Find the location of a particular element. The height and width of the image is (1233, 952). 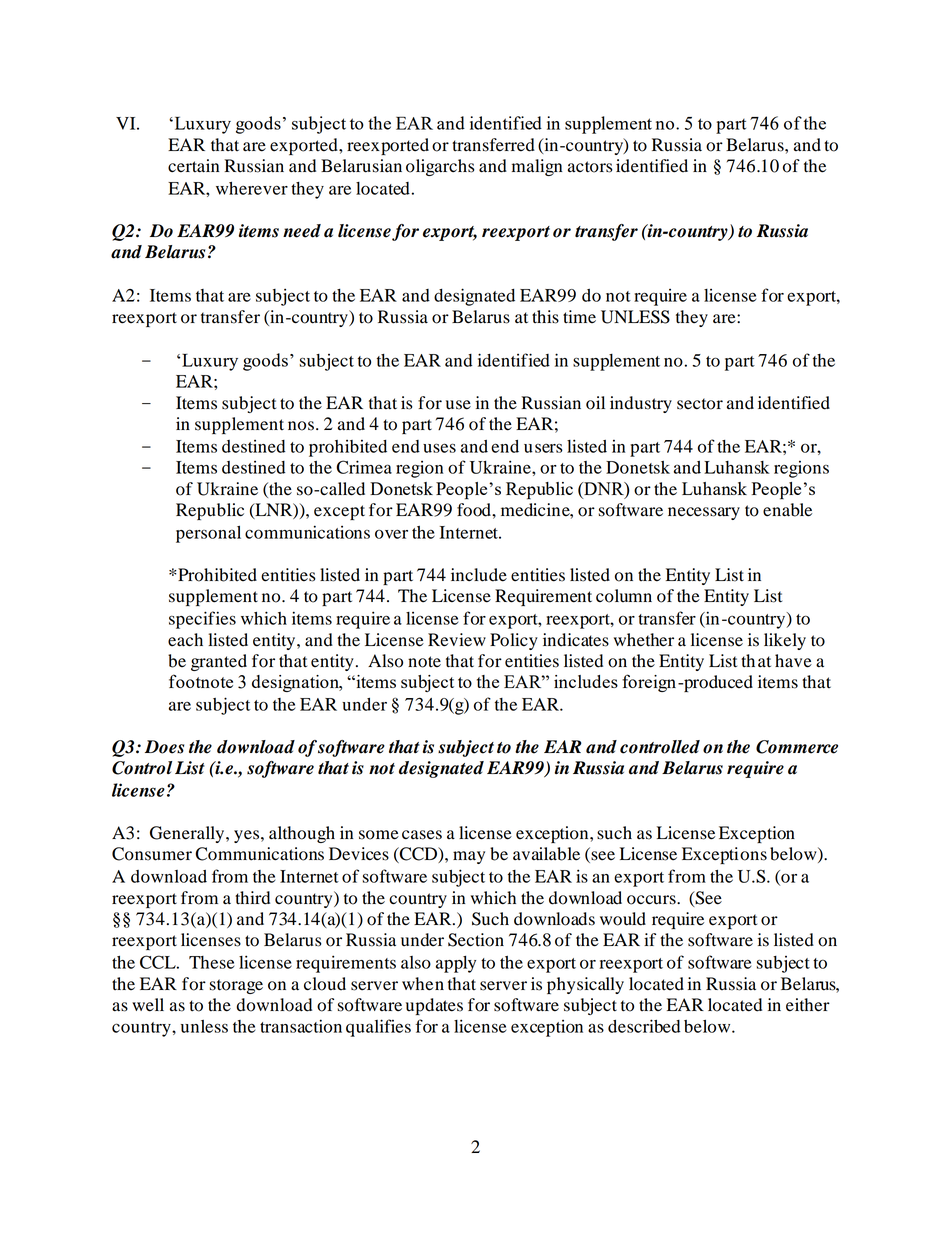

actors is located at coordinates (590, 167).
